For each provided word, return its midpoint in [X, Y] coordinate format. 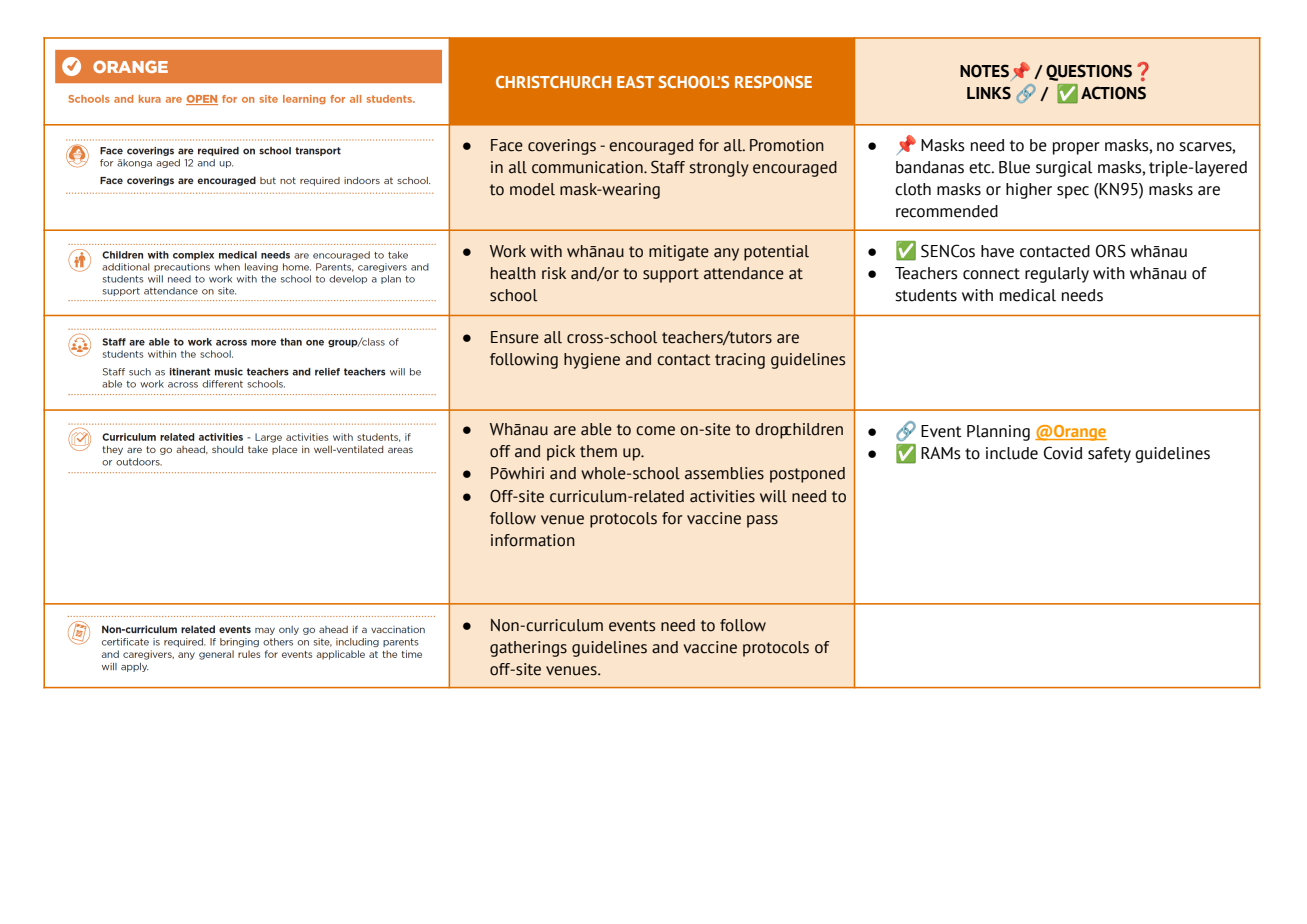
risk [554, 273]
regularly [1057, 275]
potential [776, 253]
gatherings [528, 649]
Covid [1063, 453]
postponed [807, 475]
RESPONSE [773, 82]
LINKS [989, 93]
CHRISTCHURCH [553, 82]
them [598, 451]
